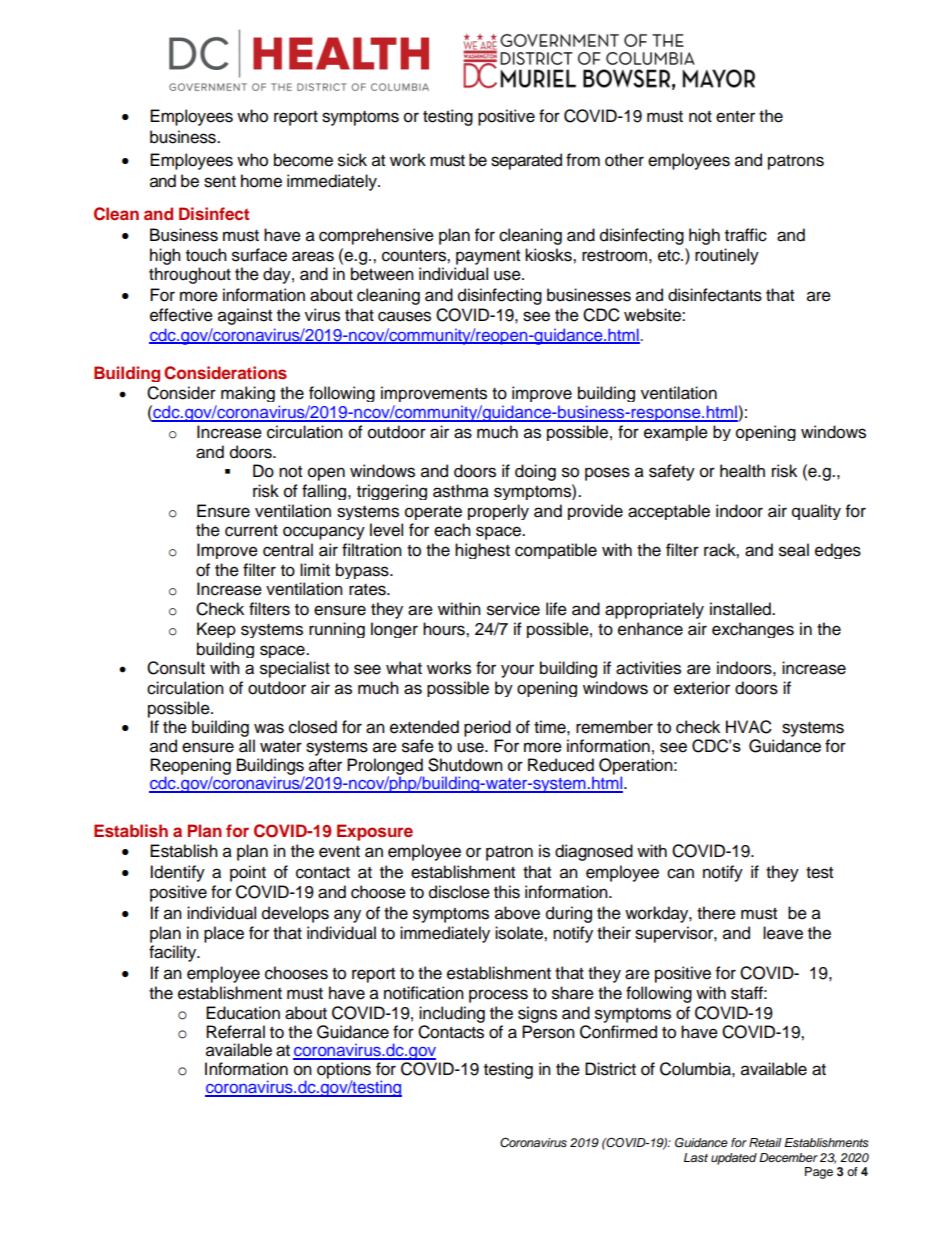  Describe the element at coordinates (235, 1032) in the image. I see `Referral` at that location.
